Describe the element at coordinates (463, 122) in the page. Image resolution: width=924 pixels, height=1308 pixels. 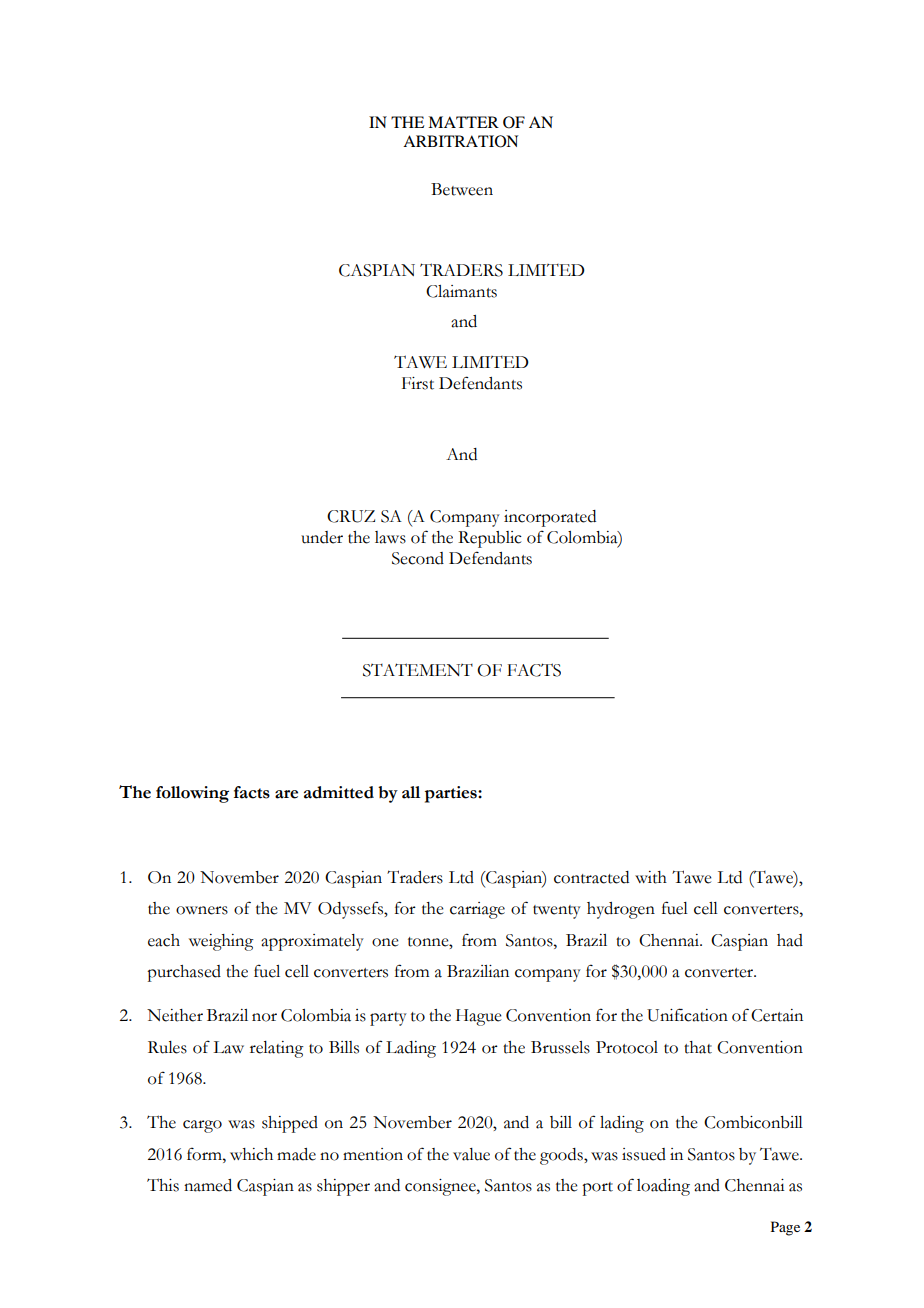
I see `MATTER` at that location.
